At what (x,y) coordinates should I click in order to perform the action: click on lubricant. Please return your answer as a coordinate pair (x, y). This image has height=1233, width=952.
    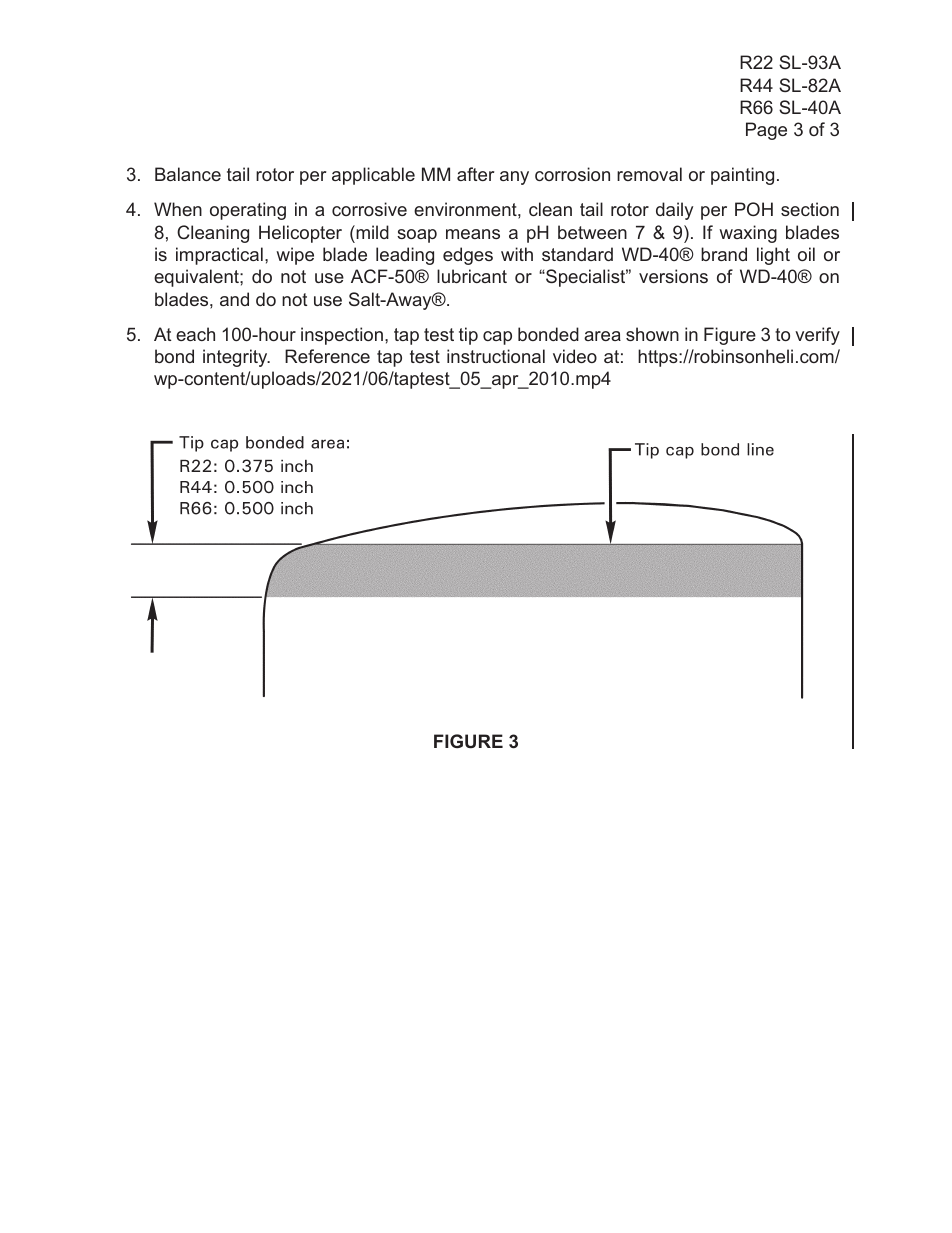
    Looking at the image, I should click on (472, 276).
